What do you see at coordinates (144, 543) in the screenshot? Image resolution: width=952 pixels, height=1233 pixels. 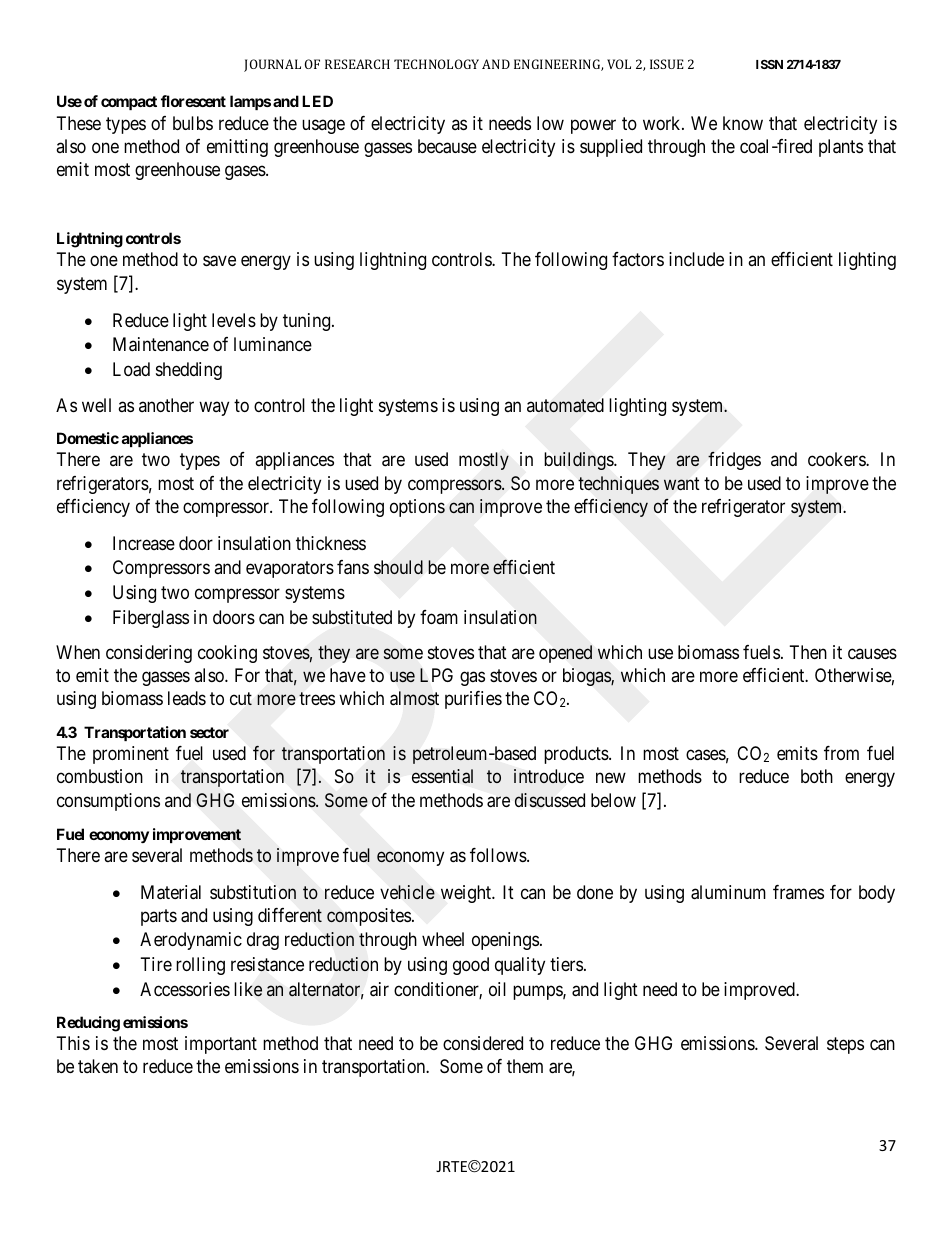 I see `Increase` at bounding box center [144, 543].
